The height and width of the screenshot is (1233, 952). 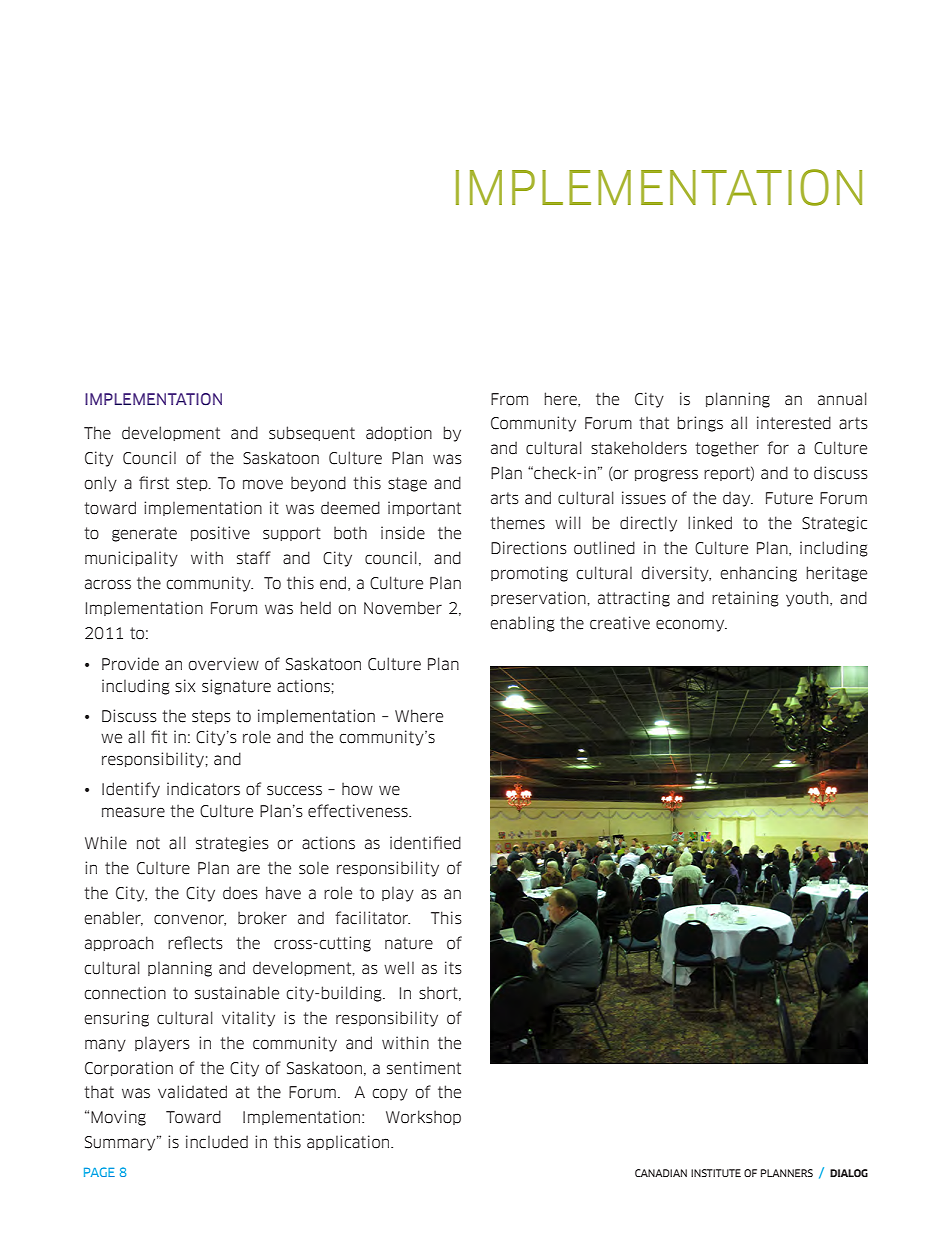 What do you see at coordinates (509, 399) in the screenshot?
I see `From` at bounding box center [509, 399].
